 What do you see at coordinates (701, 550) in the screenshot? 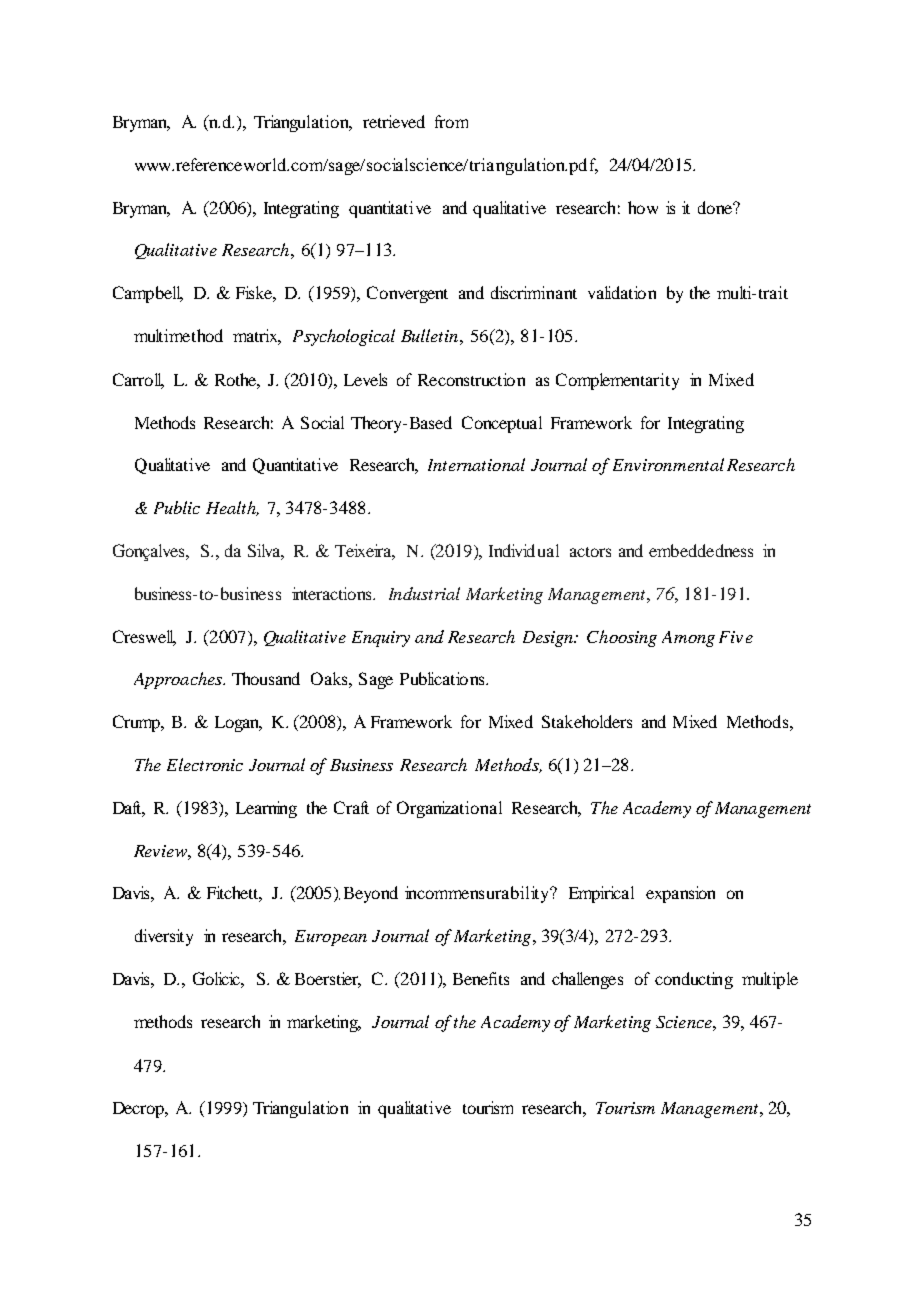
I see `embeddedness` at bounding box center [701, 550].
